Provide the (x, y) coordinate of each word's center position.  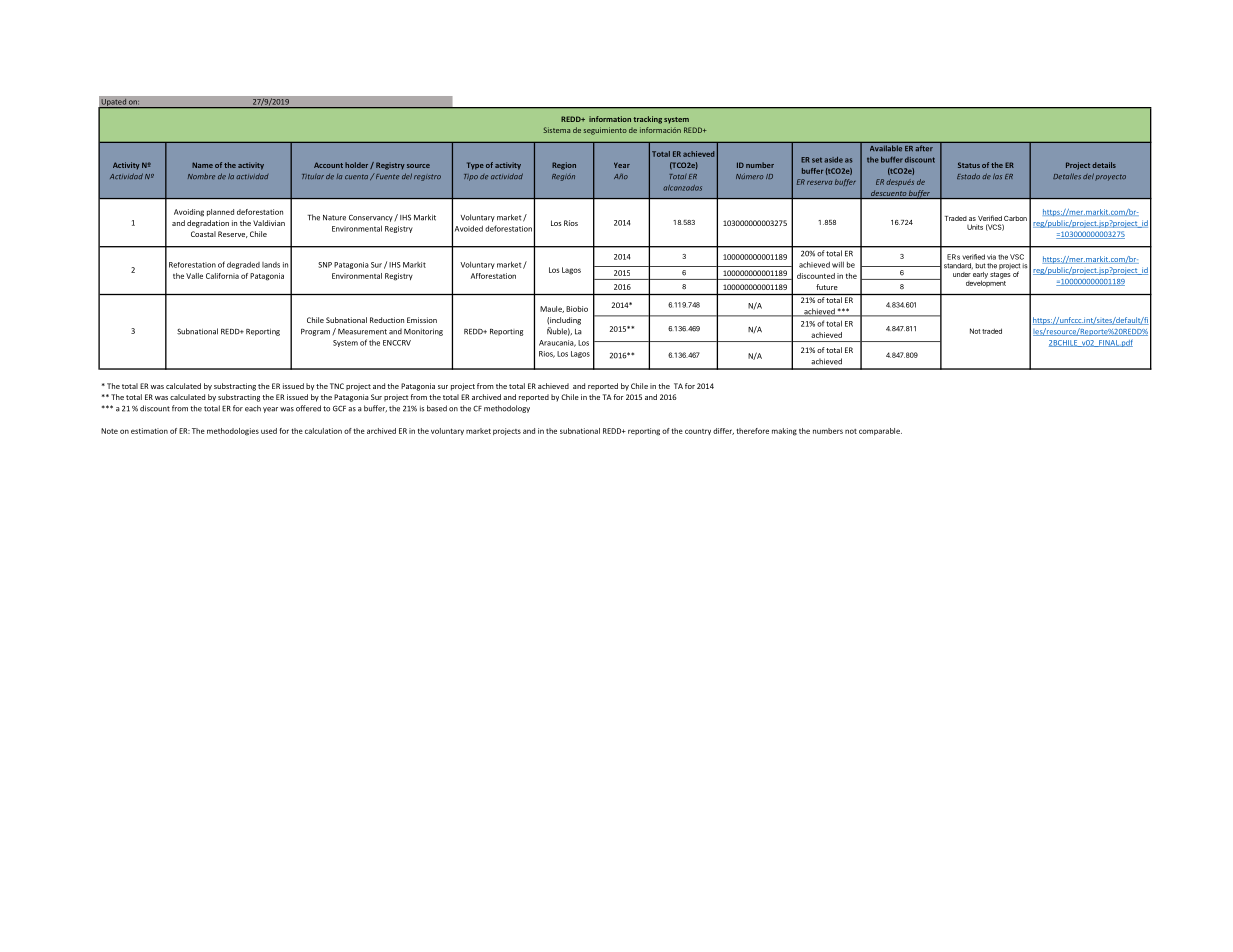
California (222, 276)
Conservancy (372, 218)
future (827, 287)
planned (220, 212)
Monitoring (423, 332)
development (986, 282)
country (698, 432)
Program (317, 332)
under (962, 274)
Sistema (556, 130)
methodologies (233, 432)
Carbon (1015, 218)
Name (202, 165)
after (924, 148)
